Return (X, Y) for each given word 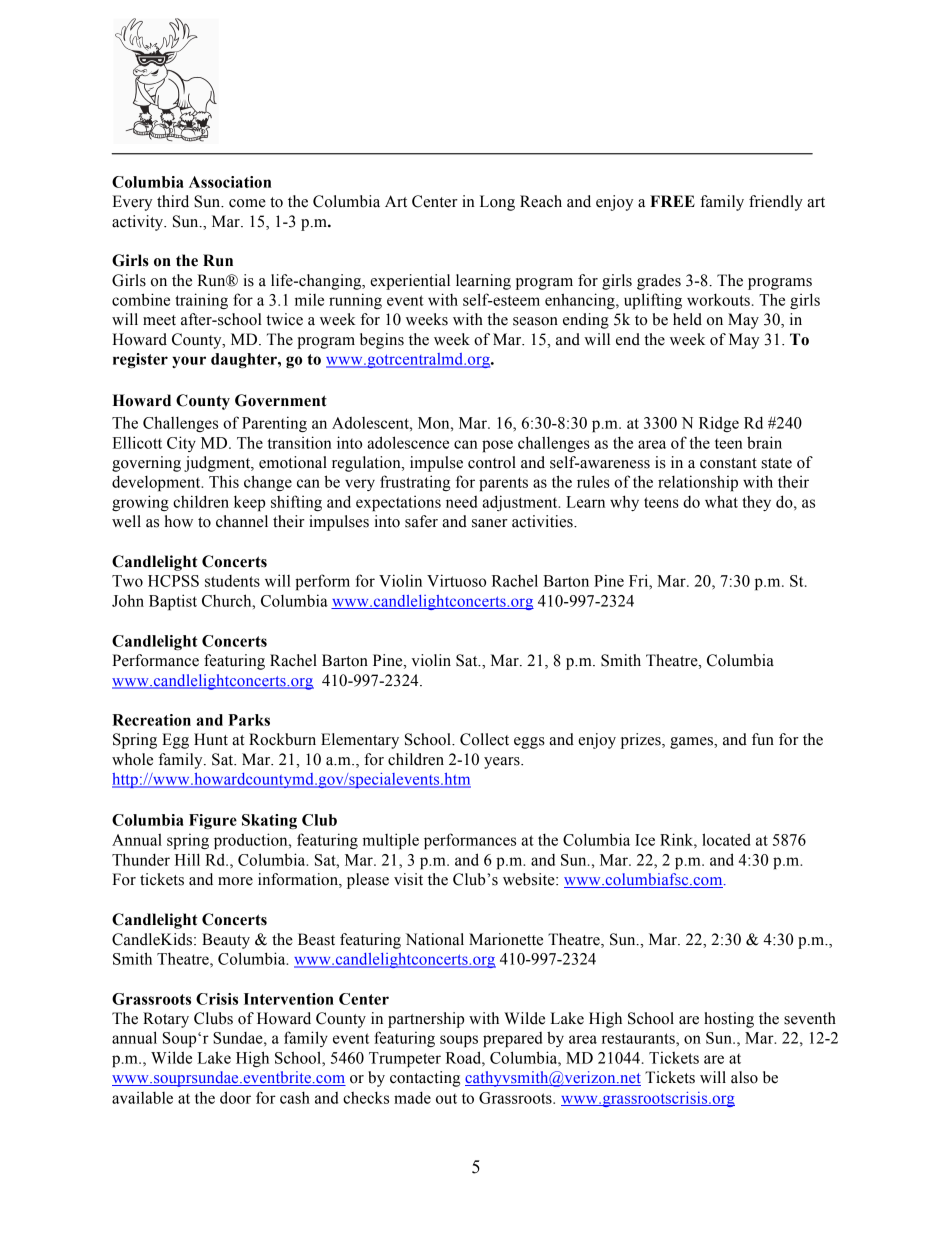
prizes (642, 741)
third (173, 201)
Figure (213, 821)
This (224, 481)
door (235, 1097)
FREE (672, 201)
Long (497, 203)
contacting (425, 1079)
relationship (698, 483)
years (503, 763)
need (461, 502)
